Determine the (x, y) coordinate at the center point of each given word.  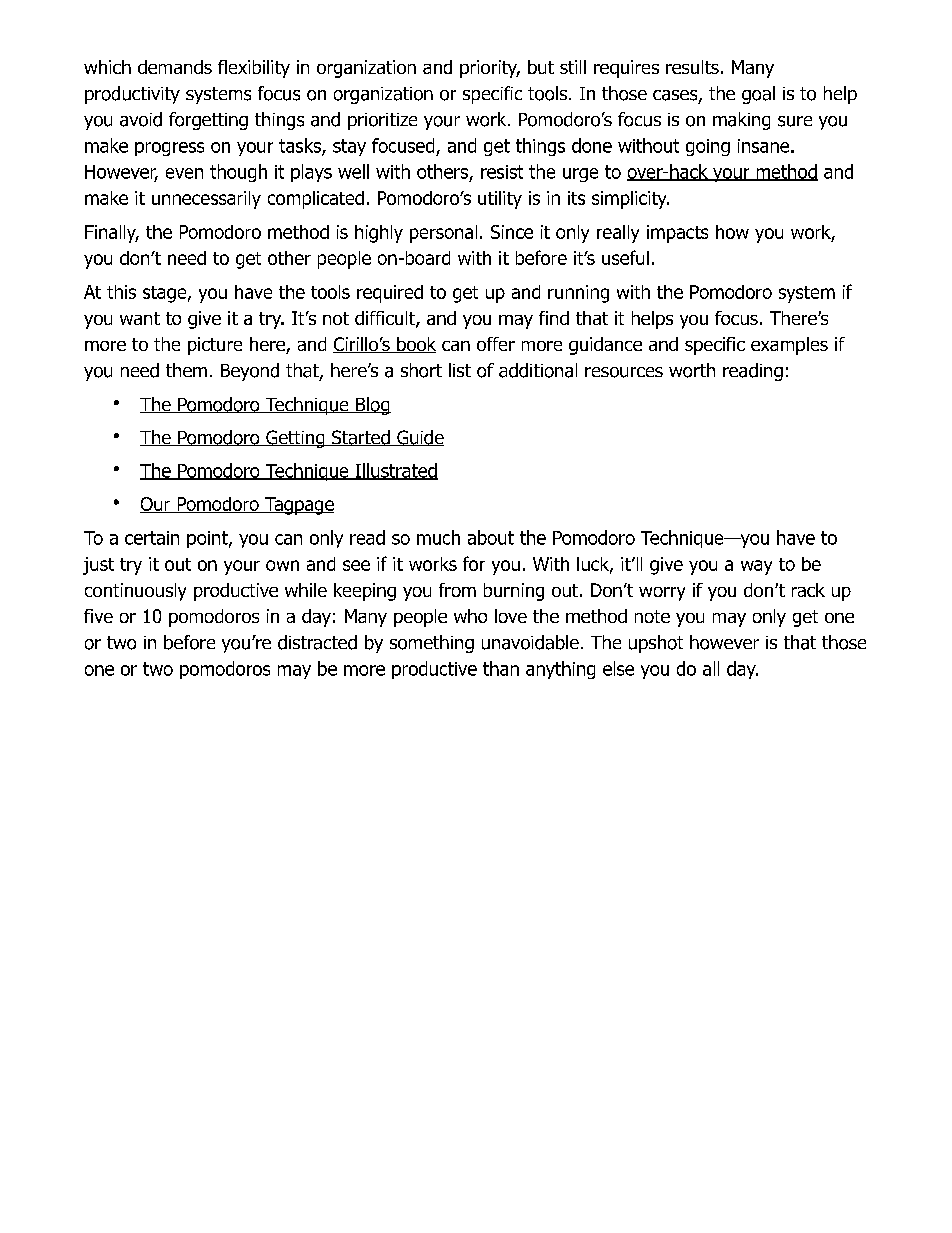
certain (152, 538)
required (390, 294)
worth (692, 370)
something (432, 644)
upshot (656, 644)
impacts (677, 234)
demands (175, 67)
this (121, 292)
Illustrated (395, 471)
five (98, 616)
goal (758, 95)
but (541, 67)
